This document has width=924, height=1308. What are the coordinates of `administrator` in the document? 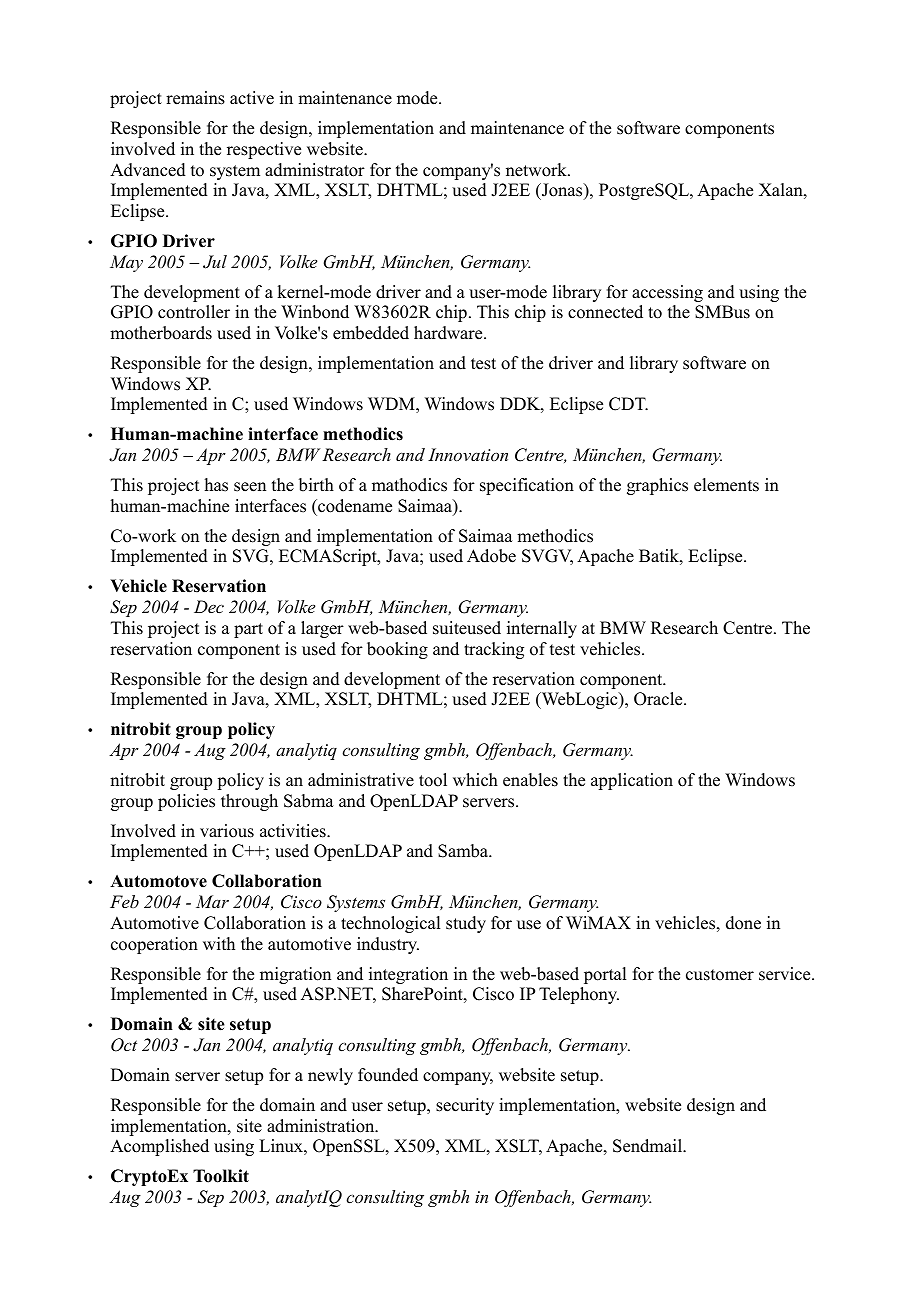 It's located at (315, 170).
